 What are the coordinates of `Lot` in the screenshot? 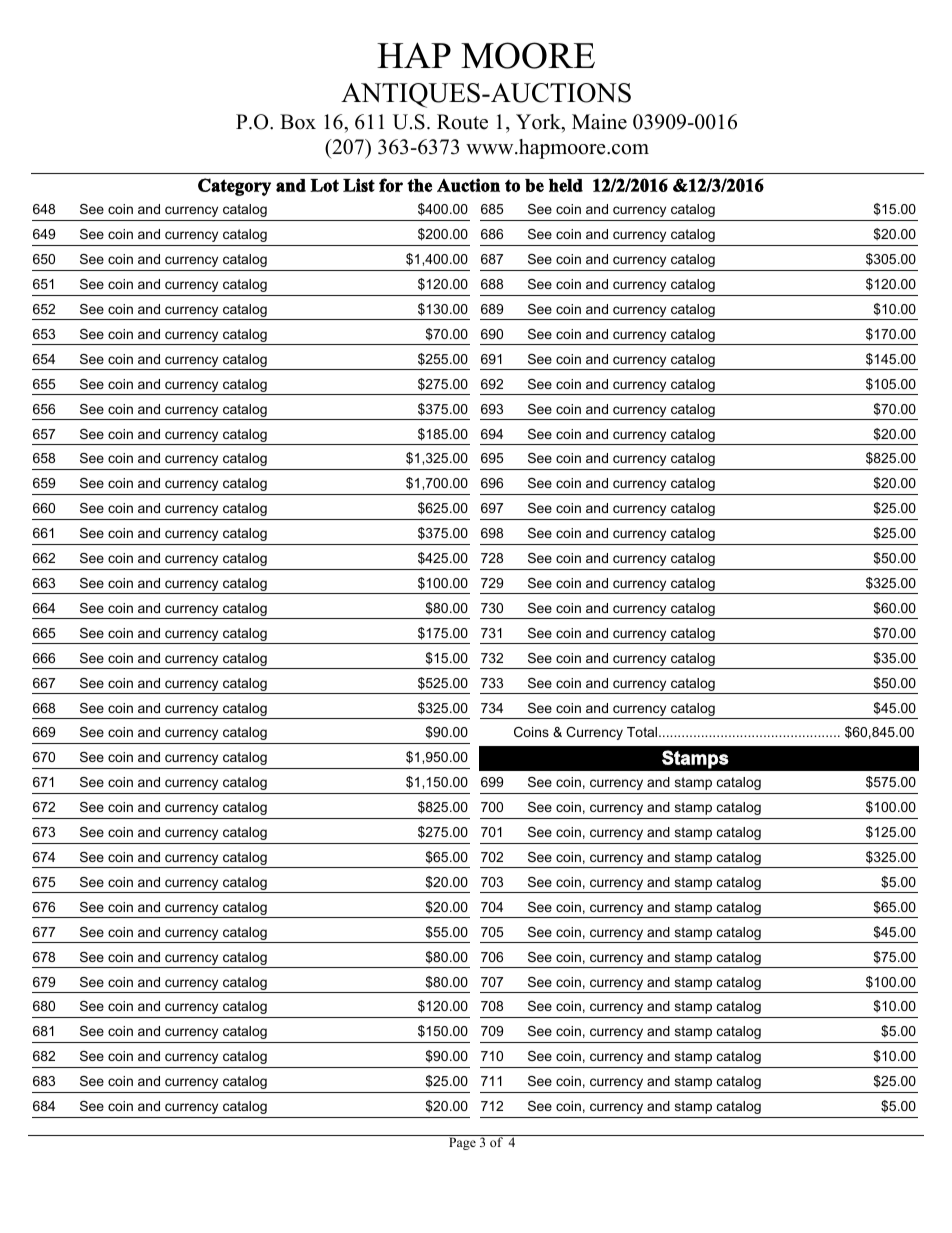 It's located at (324, 185).
